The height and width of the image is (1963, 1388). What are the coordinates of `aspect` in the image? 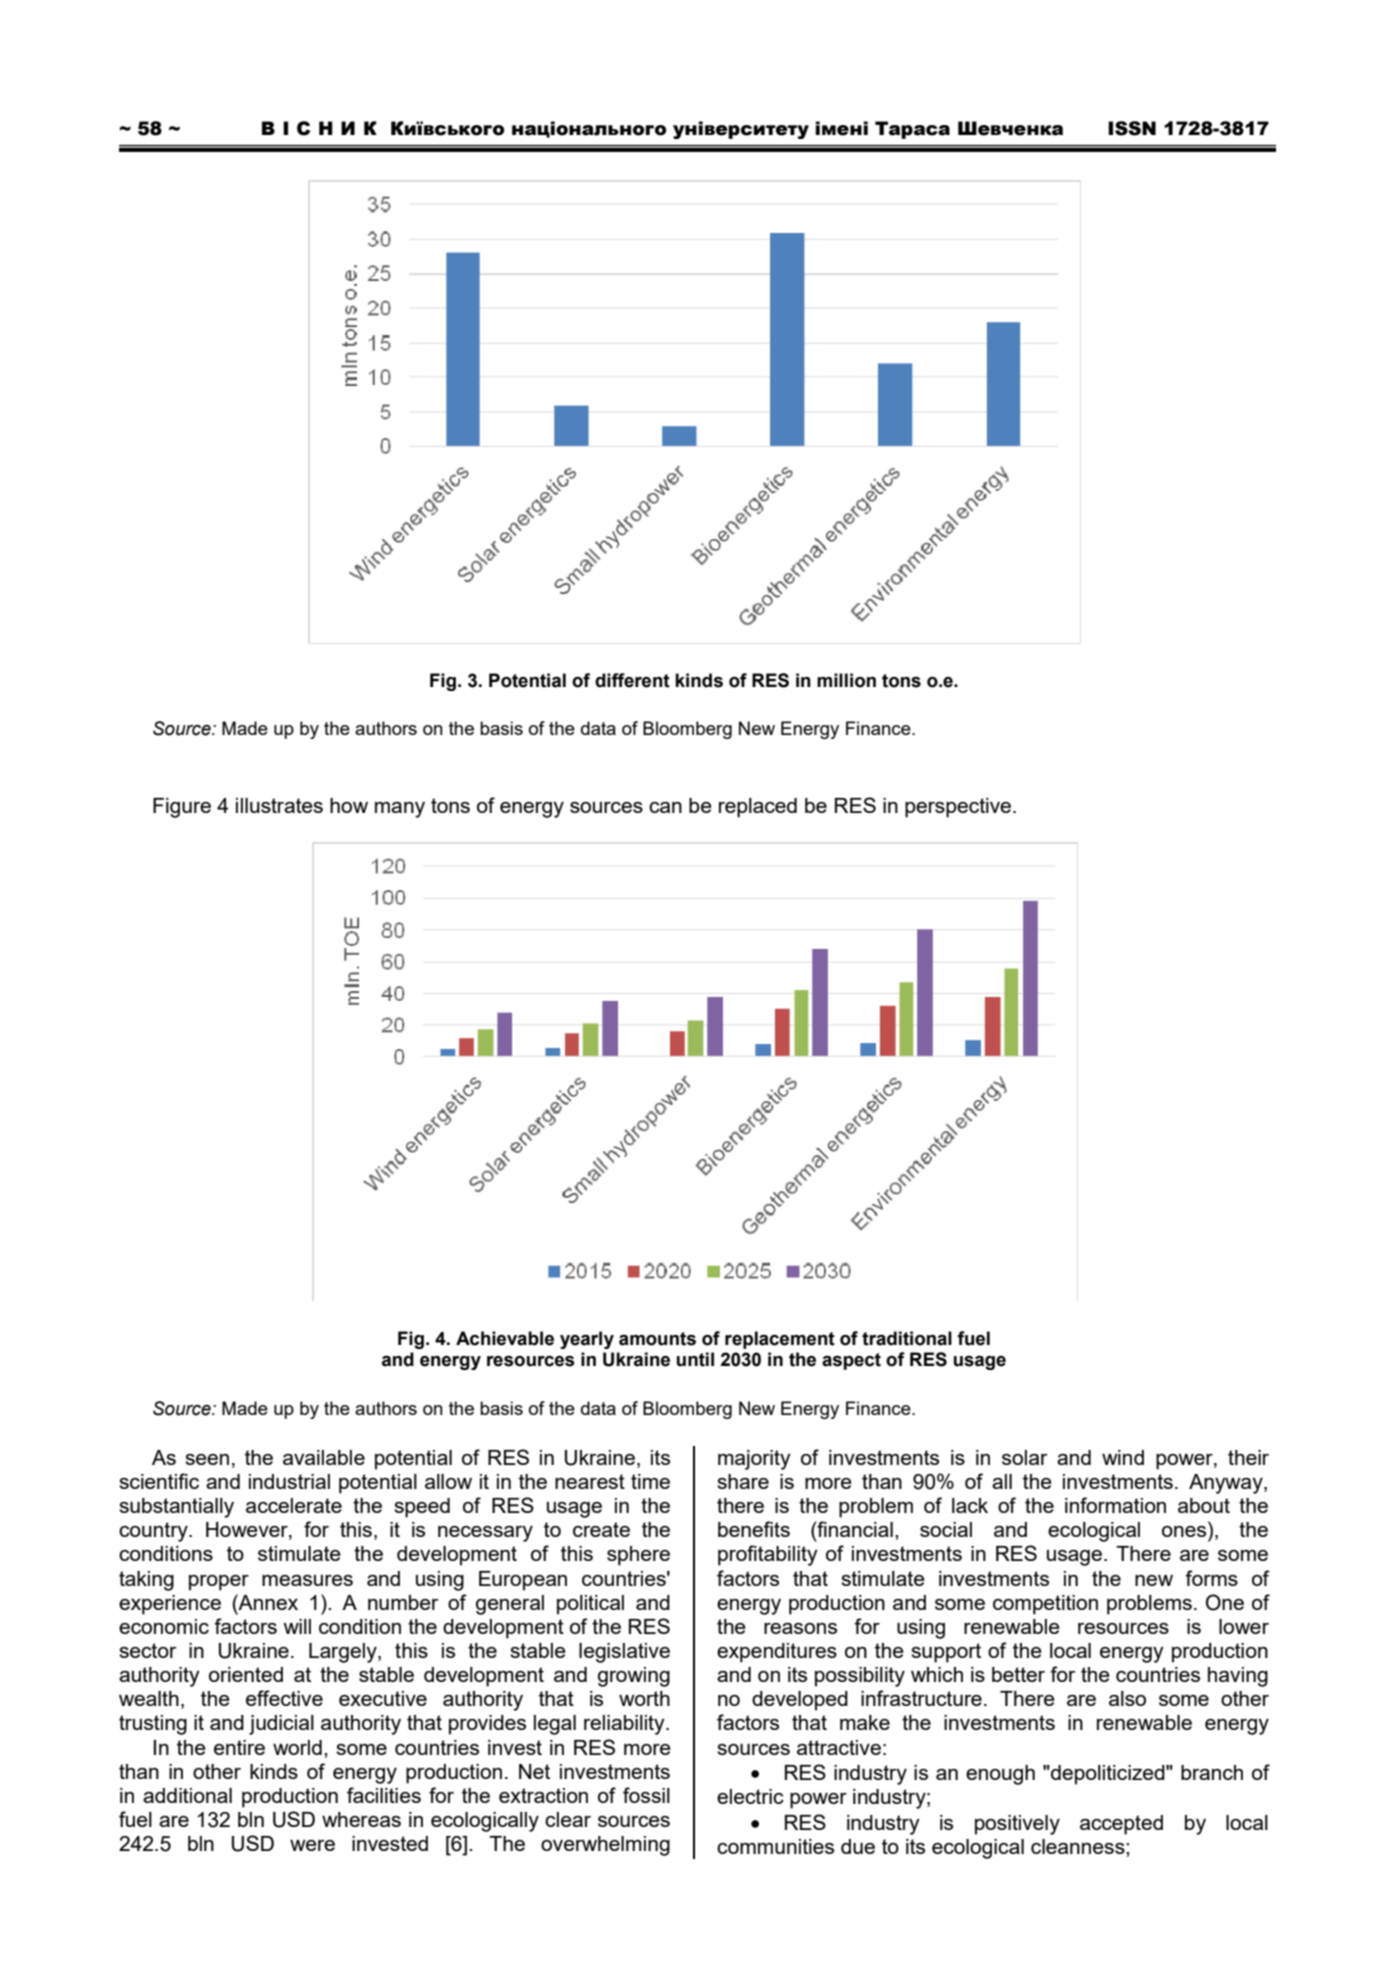 It's located at (851, 1361).
